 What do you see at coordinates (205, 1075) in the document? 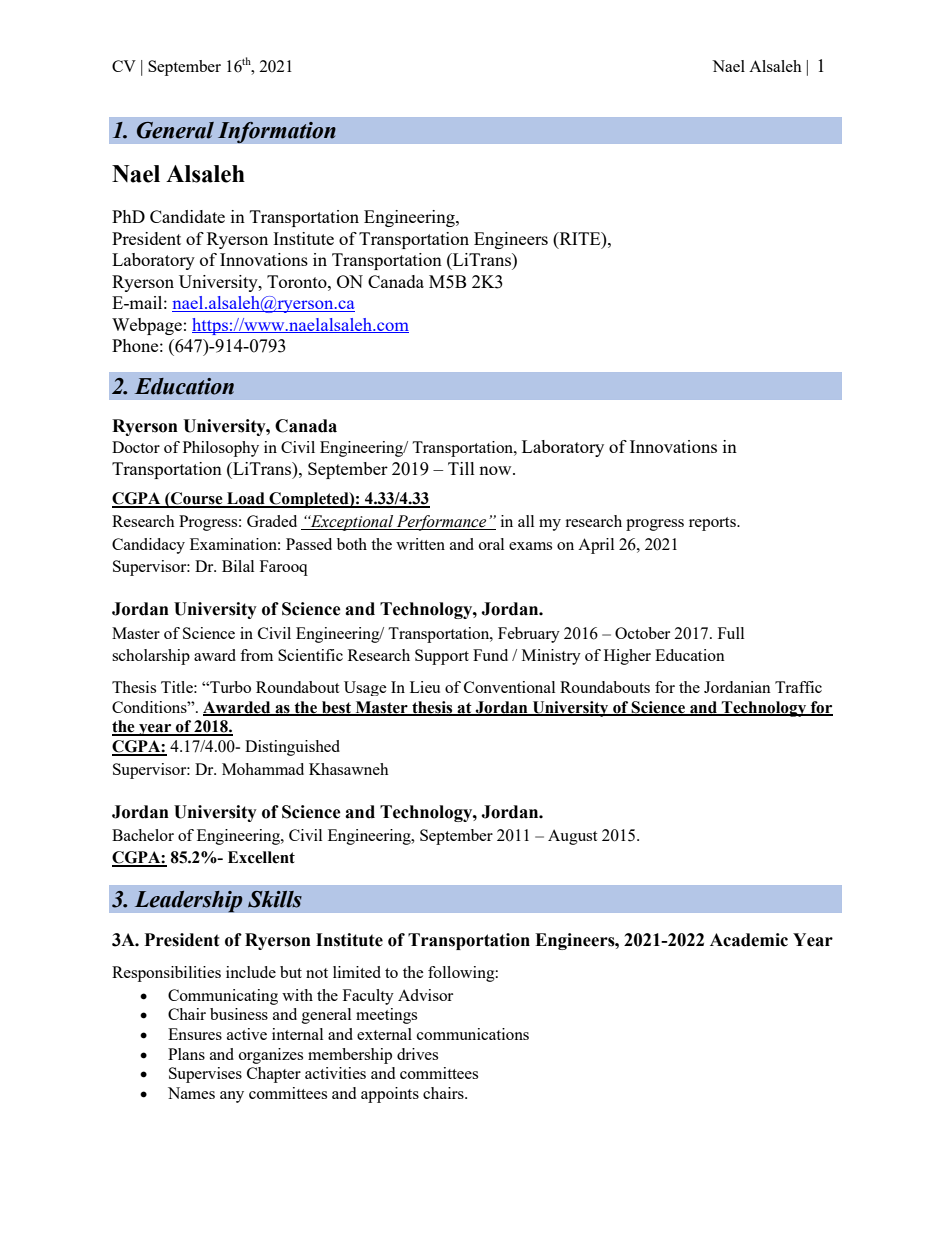
I see `Supervises` at bounding box center [205, 1075].
